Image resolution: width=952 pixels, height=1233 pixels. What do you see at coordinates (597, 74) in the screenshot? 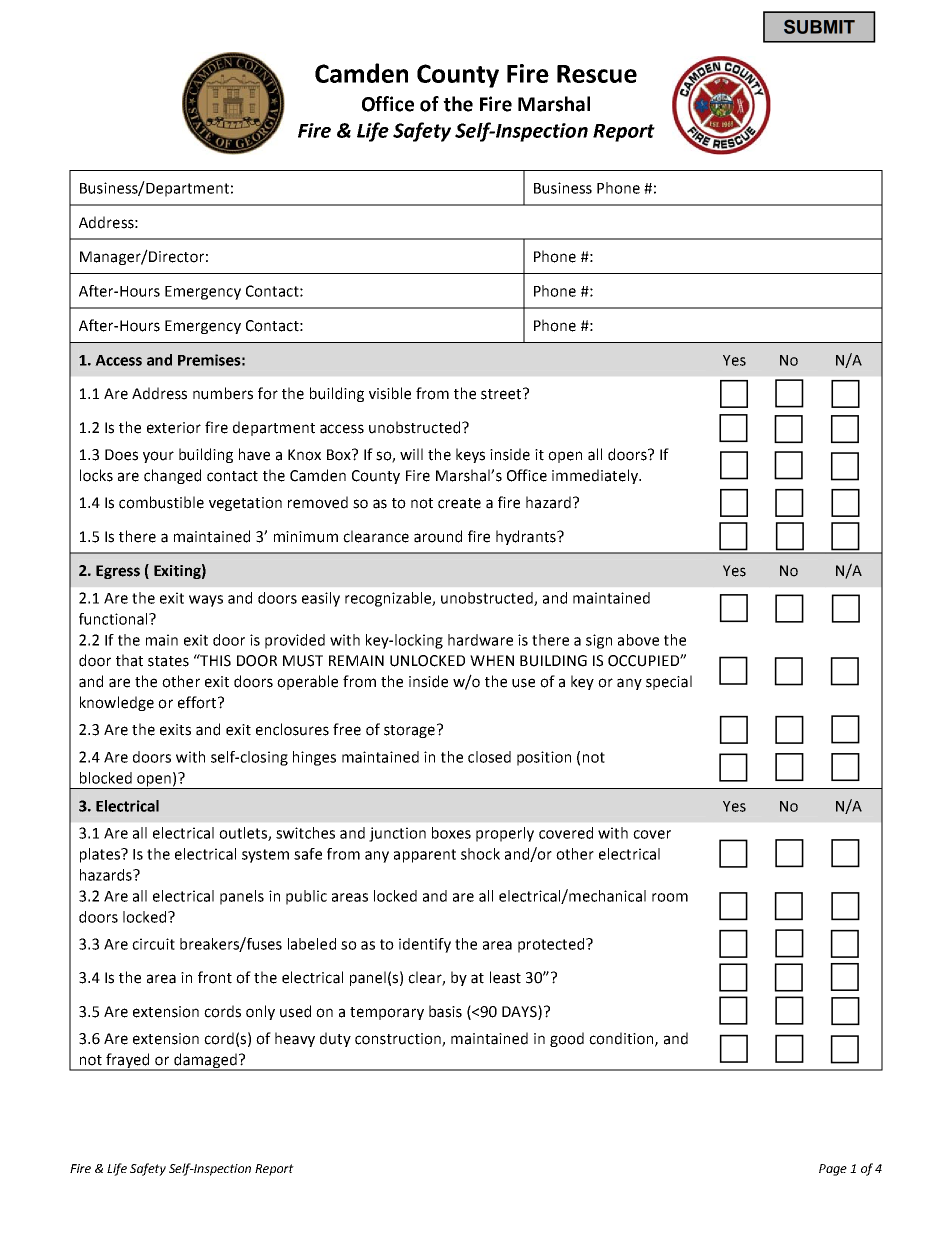
I see `Rescue` at bounding box center [597, 74].
